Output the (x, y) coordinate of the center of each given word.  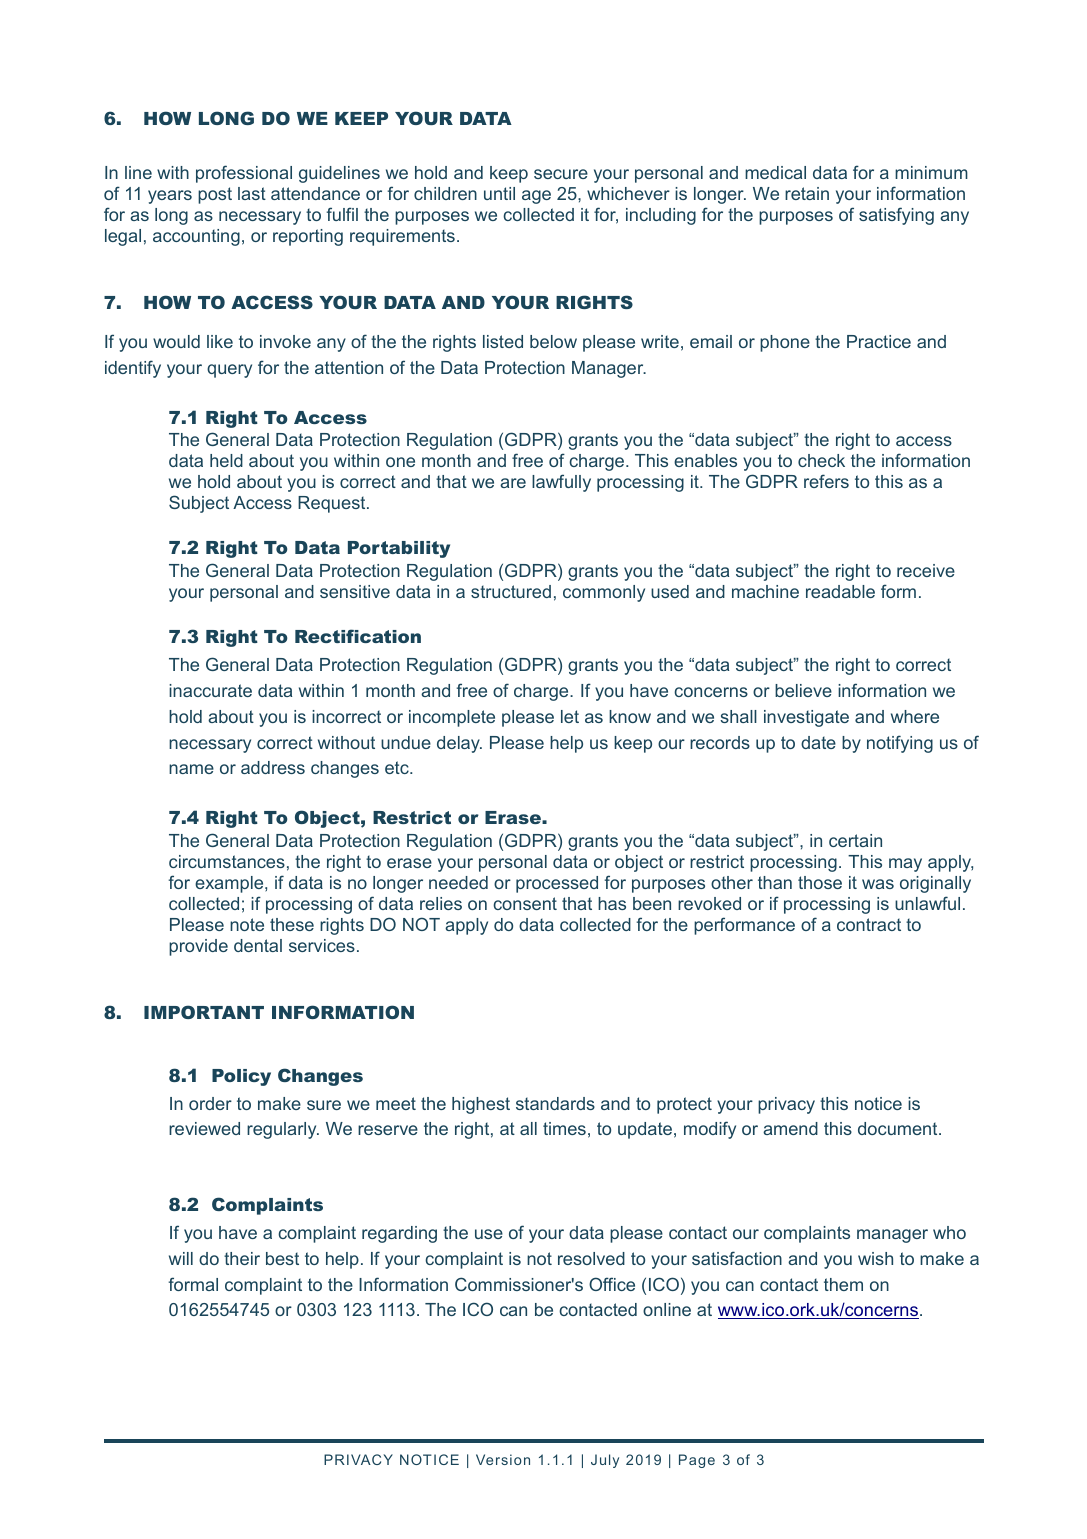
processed (557, 884)
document (899, 1128)
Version (503, 1459)
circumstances (227, 861)
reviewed (204, 1128)
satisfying (896, 216)
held (226, 460)
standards (555, 1103)
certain (855, 840)
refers (826, 481)
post (215, 195)
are (513, 483)
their (242, 1258)
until (499, 193)
